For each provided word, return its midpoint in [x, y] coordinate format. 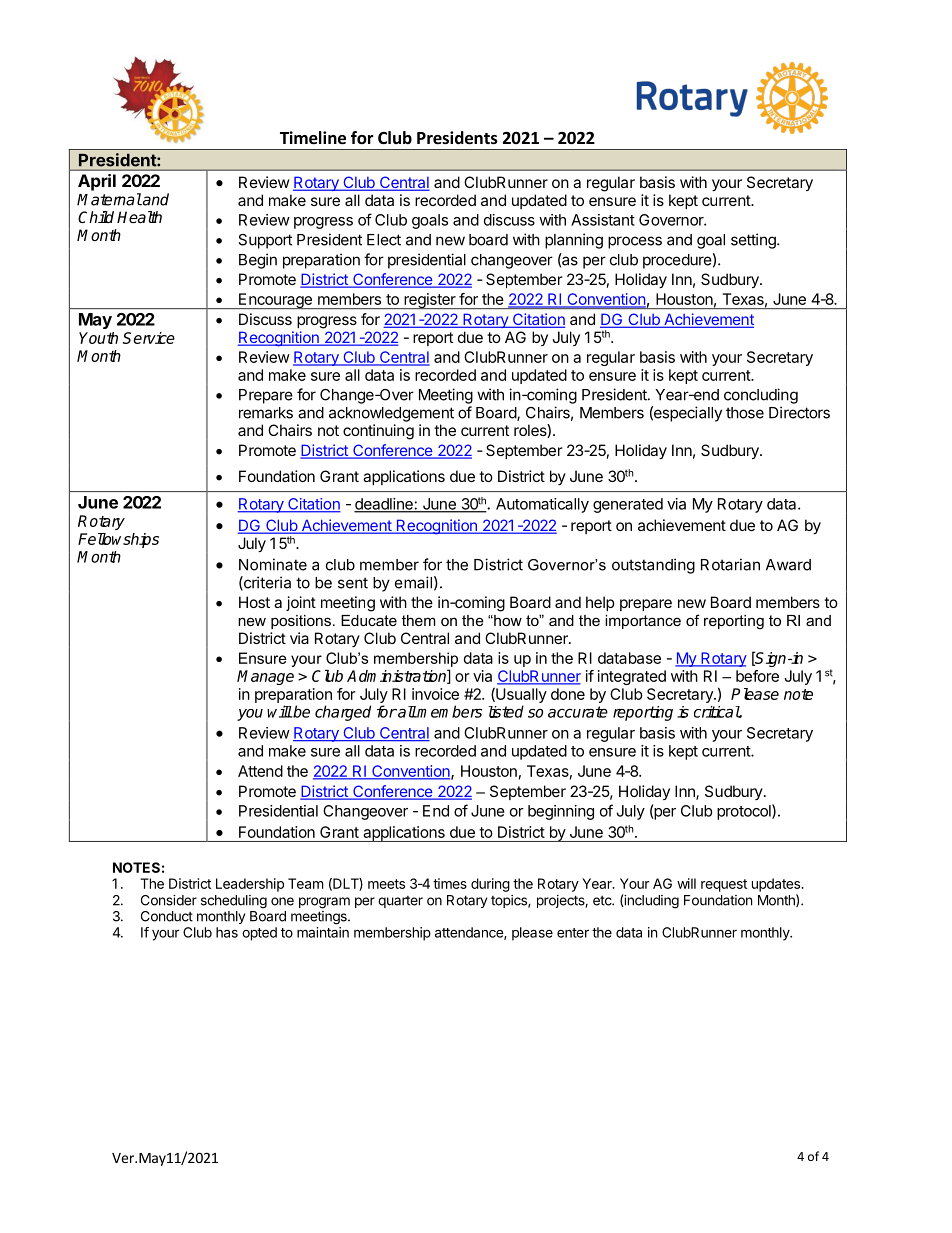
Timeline [313, 138]
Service [149, 338]
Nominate [273, 564]
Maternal [109, 199]
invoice [435, 694]
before [757, 676]
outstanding [653, 566]
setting [754, 241]
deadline [384, 505]
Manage [265, 677]
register [430, 301]
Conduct [167, 916]
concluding [761, 396]
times [450, 883]
